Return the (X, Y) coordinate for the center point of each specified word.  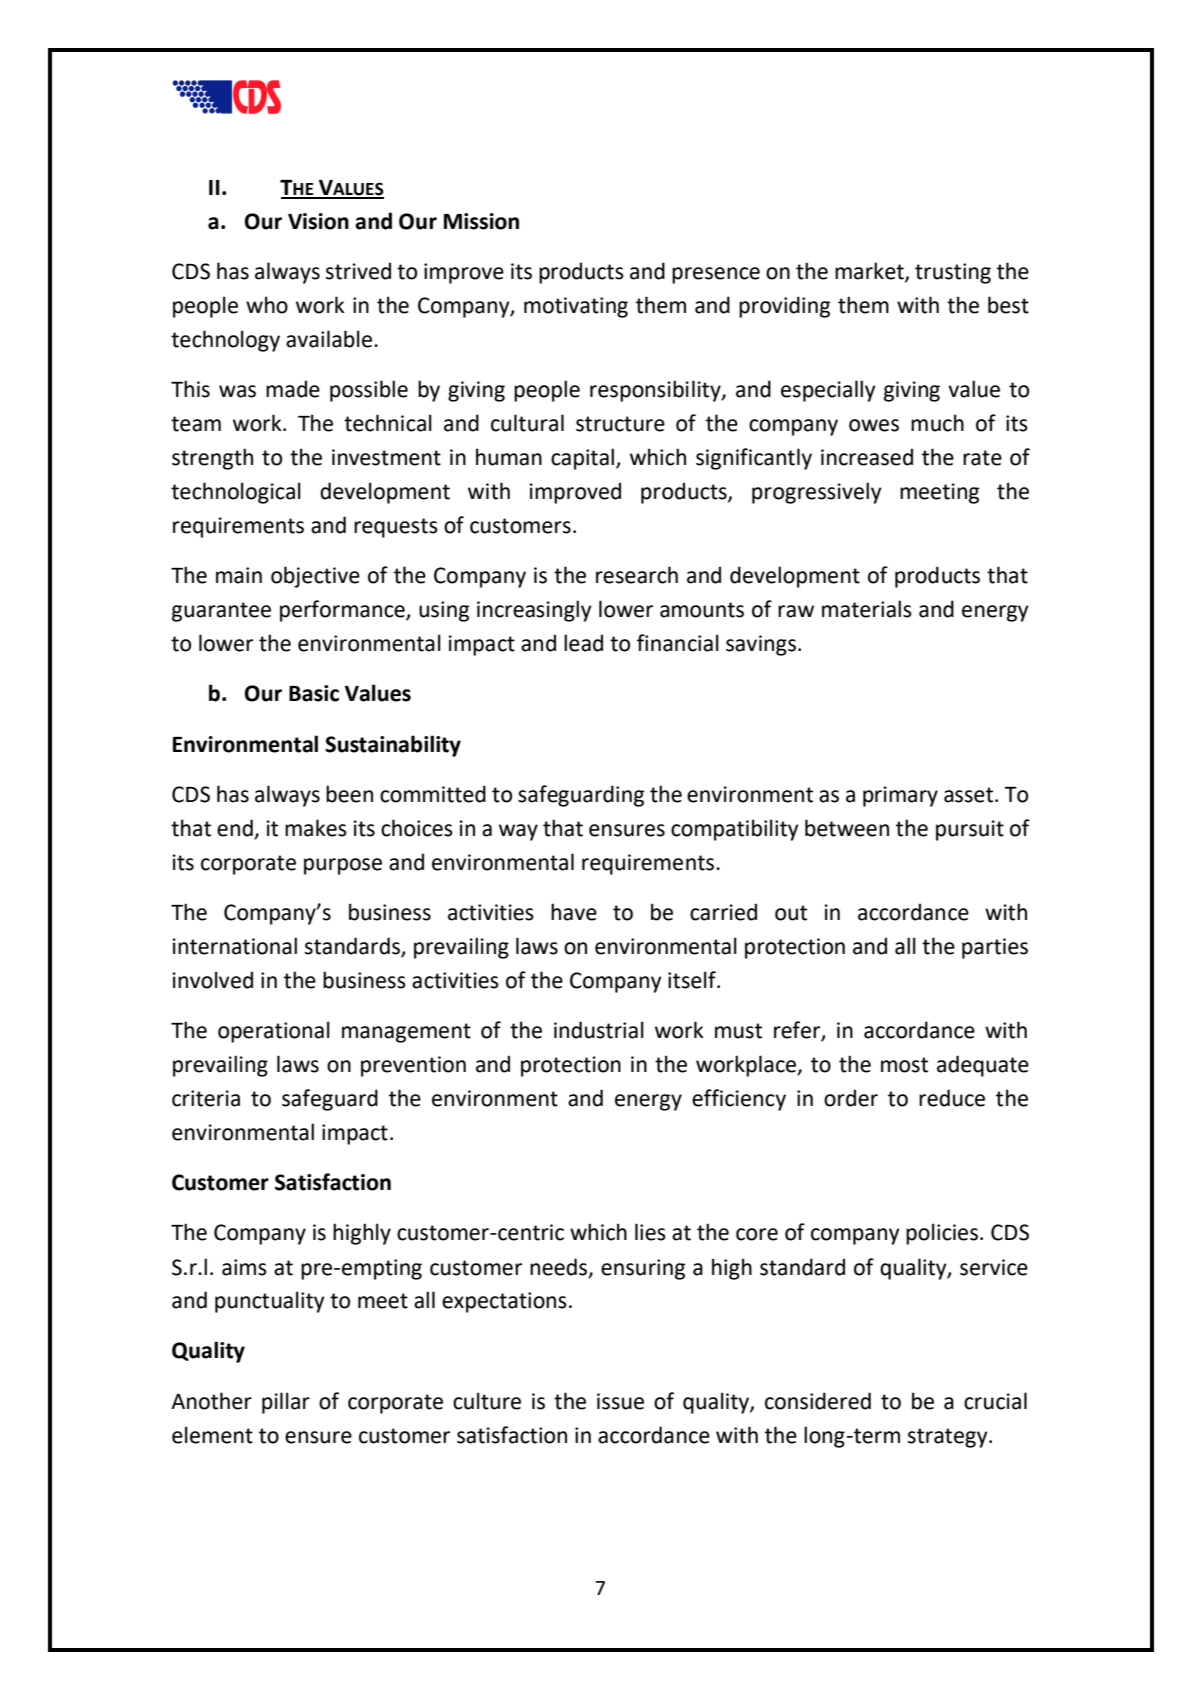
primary (900, 796)
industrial (599, 1030)
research (637, 575)
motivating (576, 307)
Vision (318, 221)
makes (316, 828)
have (574, 912)
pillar (286, 1403)
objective (315, 577)
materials (867, 609)
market (870, 272)
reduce (952, 1098)
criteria (206, 1098)
